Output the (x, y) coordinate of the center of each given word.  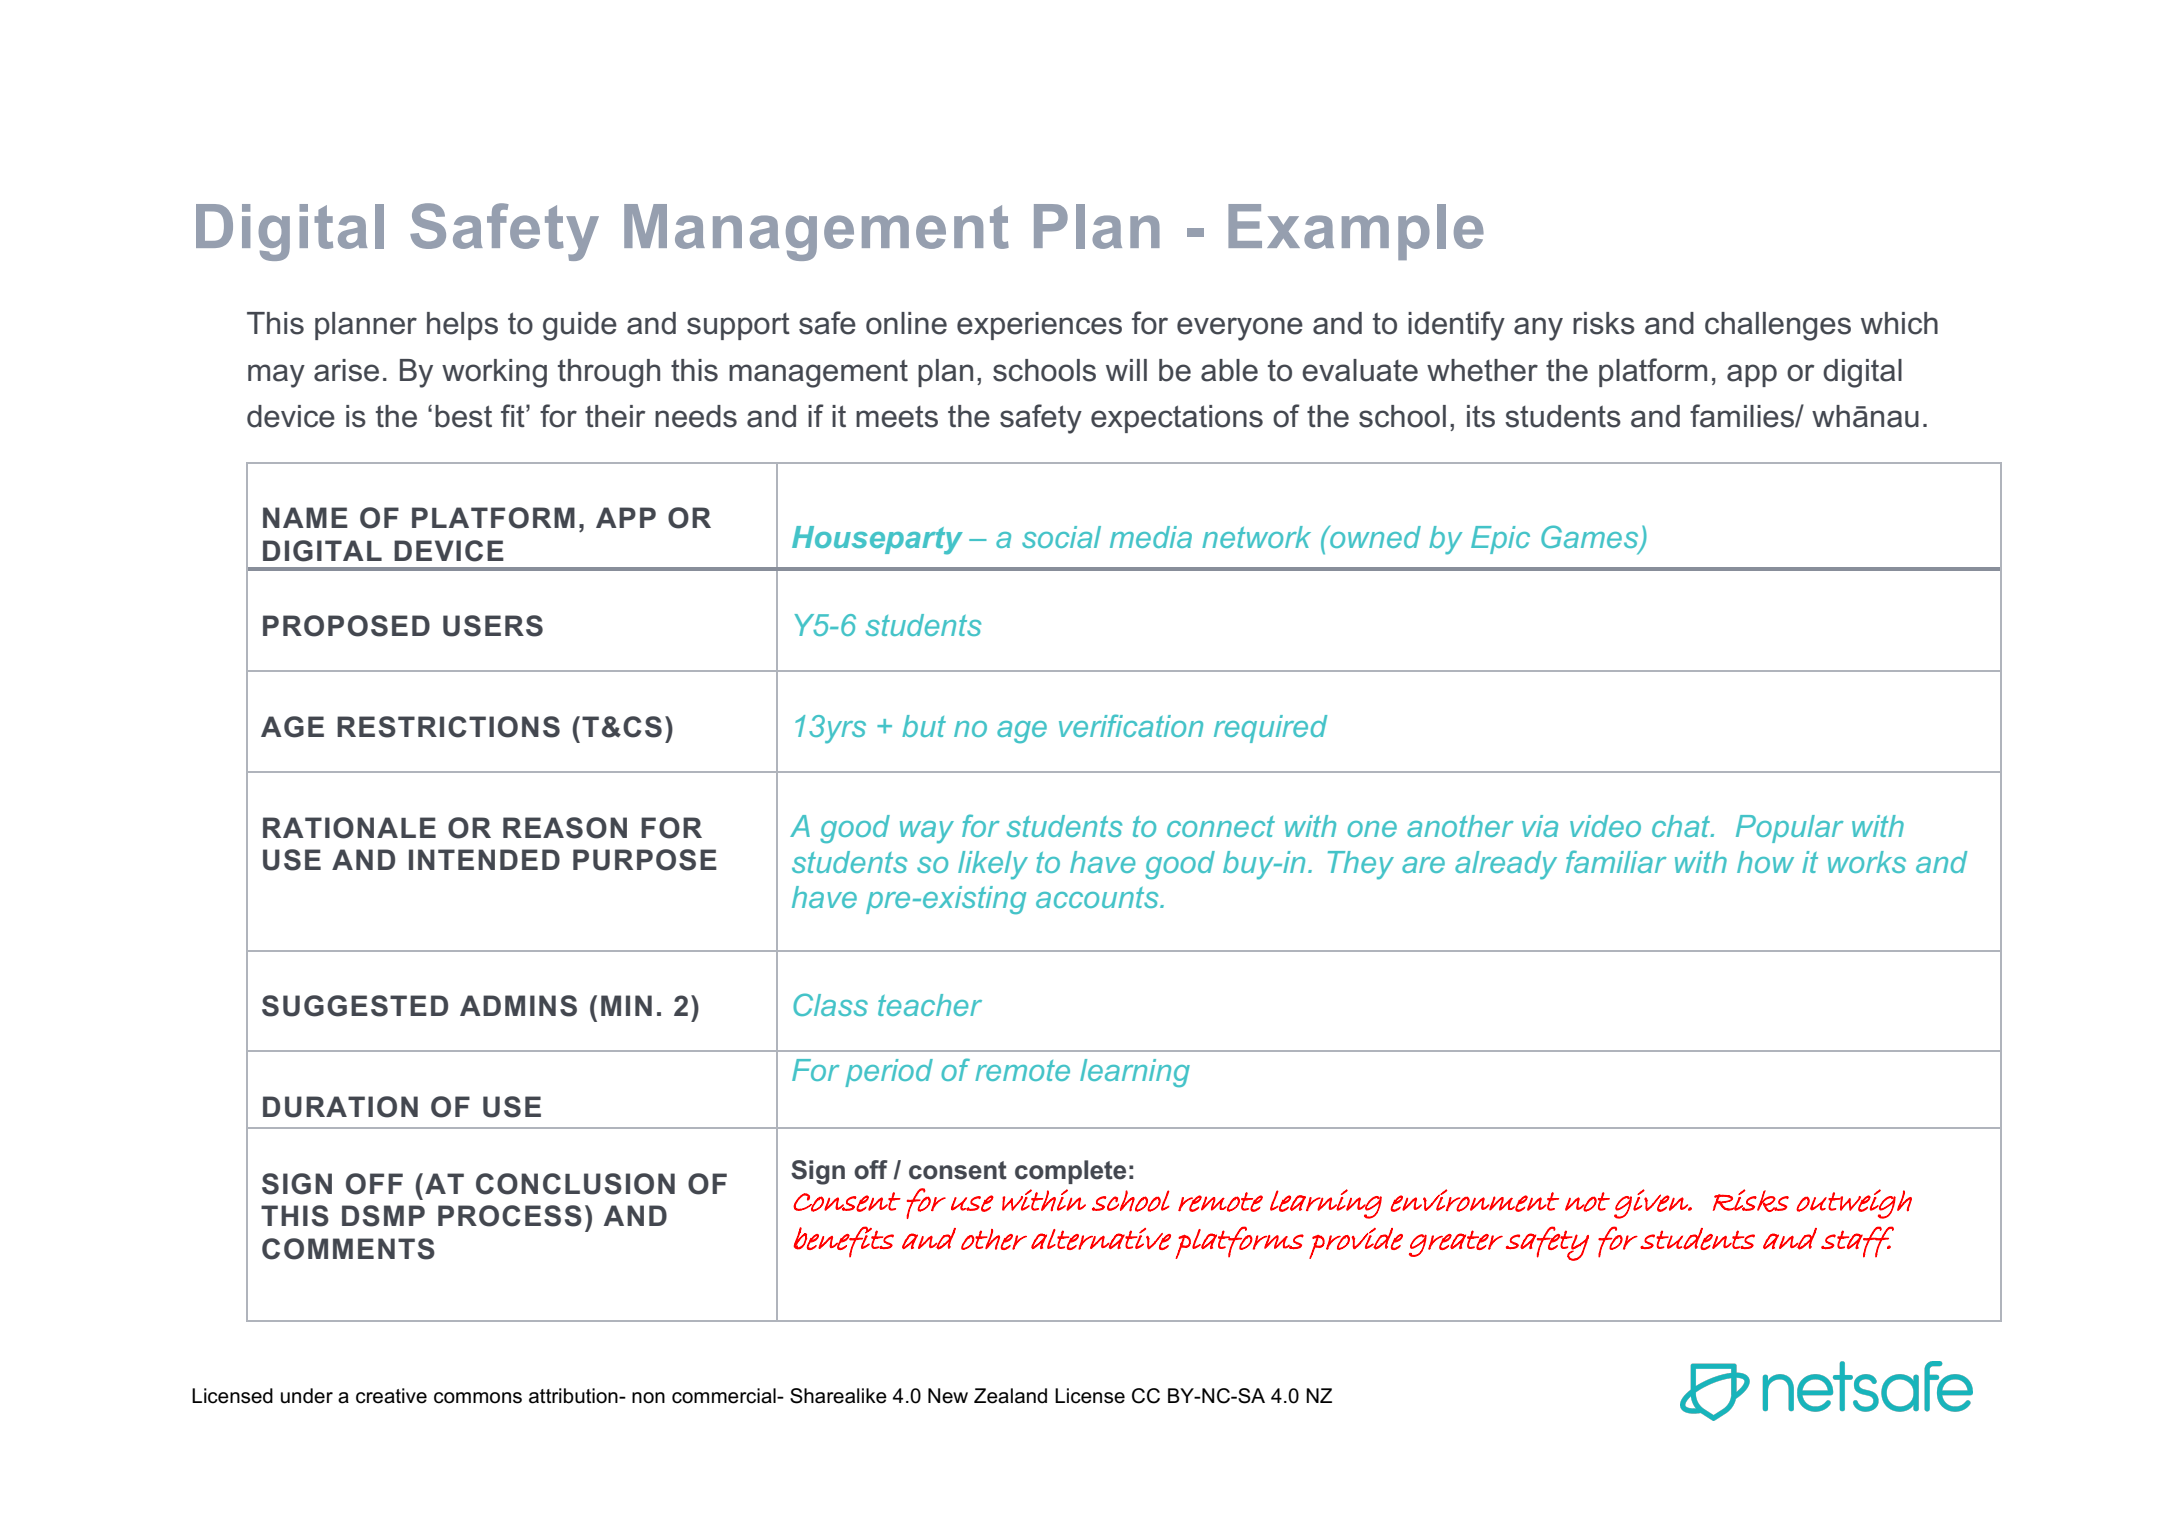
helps (462, 326)
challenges (1778, 326)
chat (1682, 826)
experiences (1039, 326)
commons (478, 1398)
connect (1221, 826)
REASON (565, 828)
